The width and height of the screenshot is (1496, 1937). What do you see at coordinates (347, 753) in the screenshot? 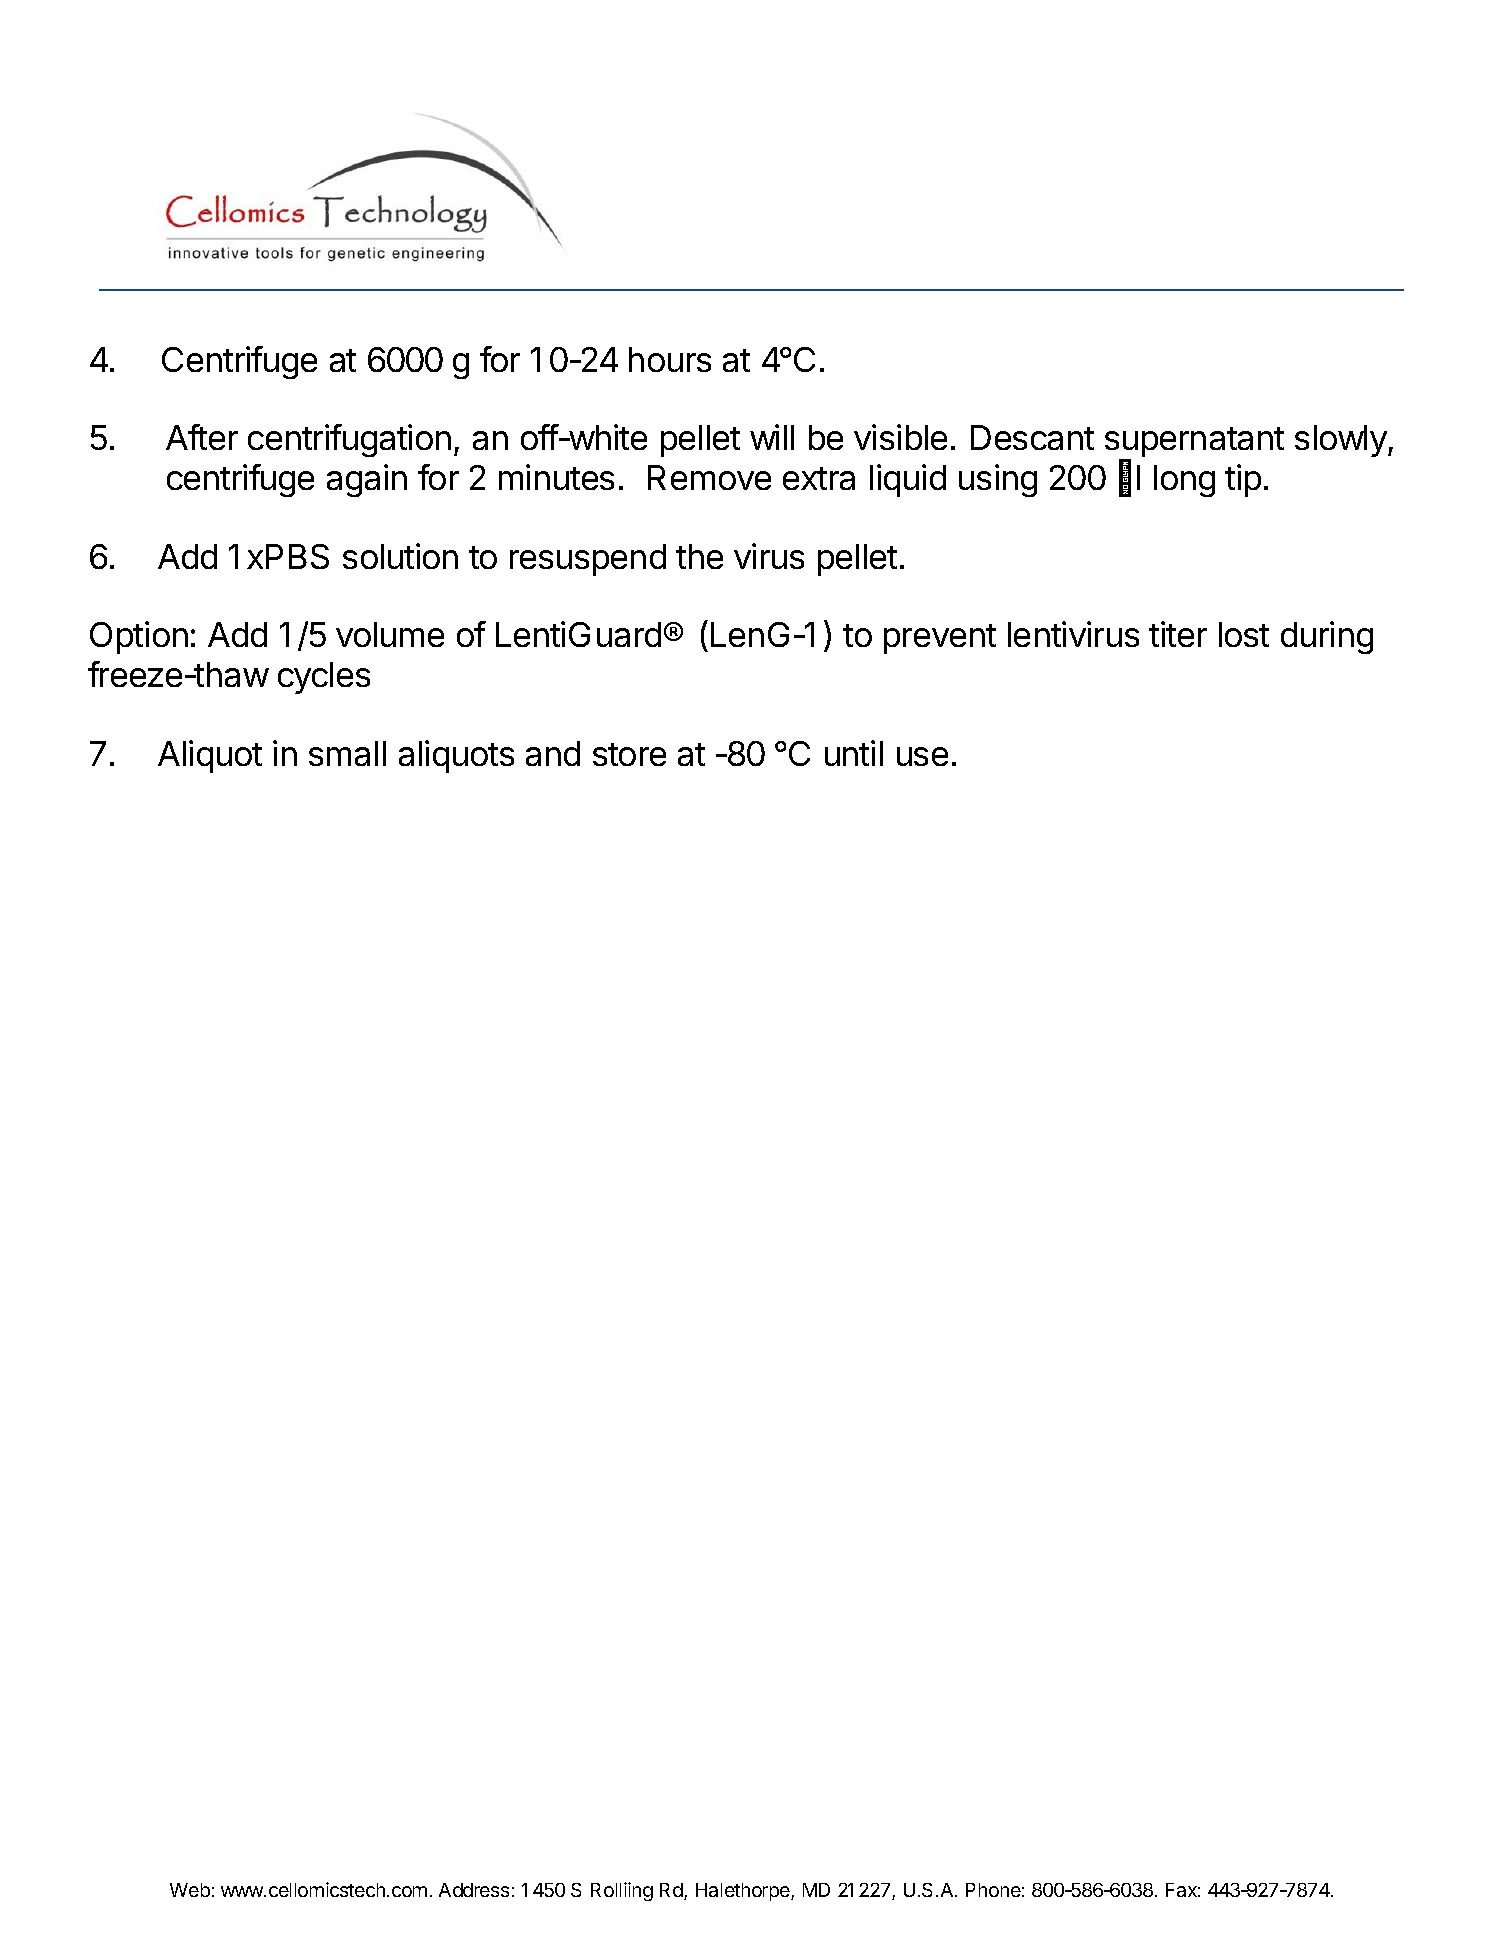
I see `small` at bounding box center [347, 753].
